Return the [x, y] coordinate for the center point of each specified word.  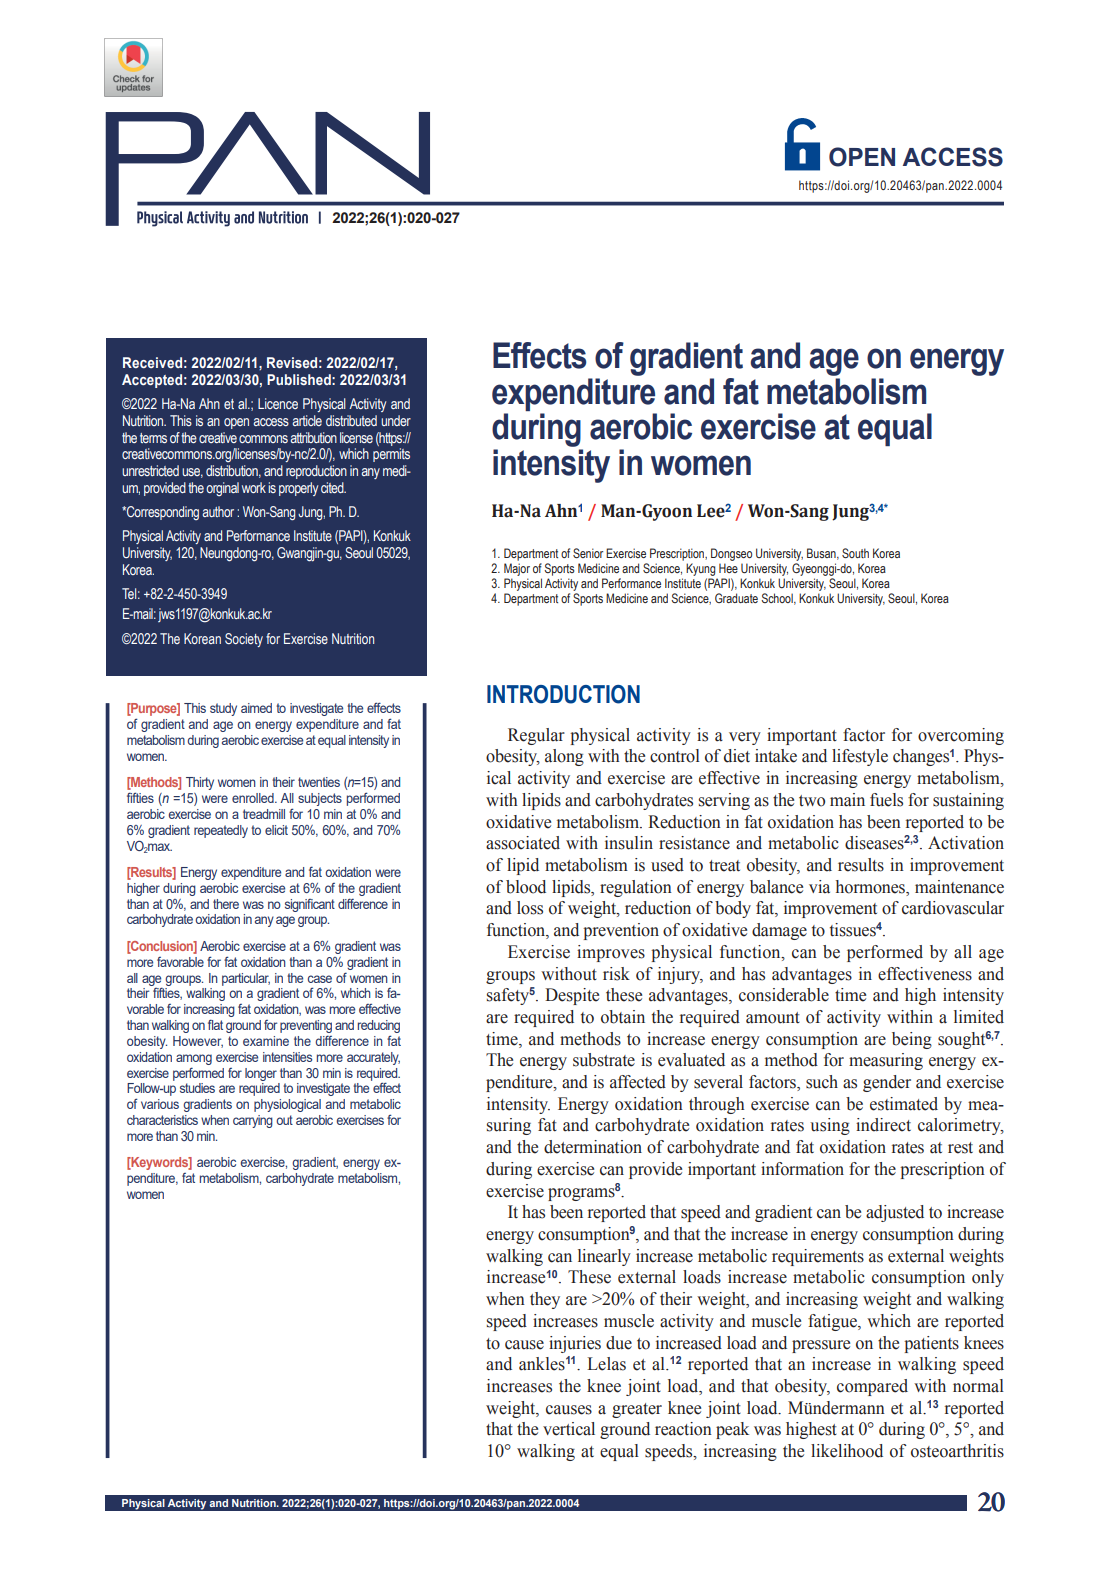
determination [593, 1147]
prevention [621, 931]
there [226, 904]
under [396, 420]
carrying [253, 1121]
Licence [278, 403]
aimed [256, 708]
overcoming [961, 736]
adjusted [895, 1213]
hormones [871, 887]
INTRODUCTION [563, 694]
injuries [575, 1344]
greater [637, 1410]
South [855, 553]
